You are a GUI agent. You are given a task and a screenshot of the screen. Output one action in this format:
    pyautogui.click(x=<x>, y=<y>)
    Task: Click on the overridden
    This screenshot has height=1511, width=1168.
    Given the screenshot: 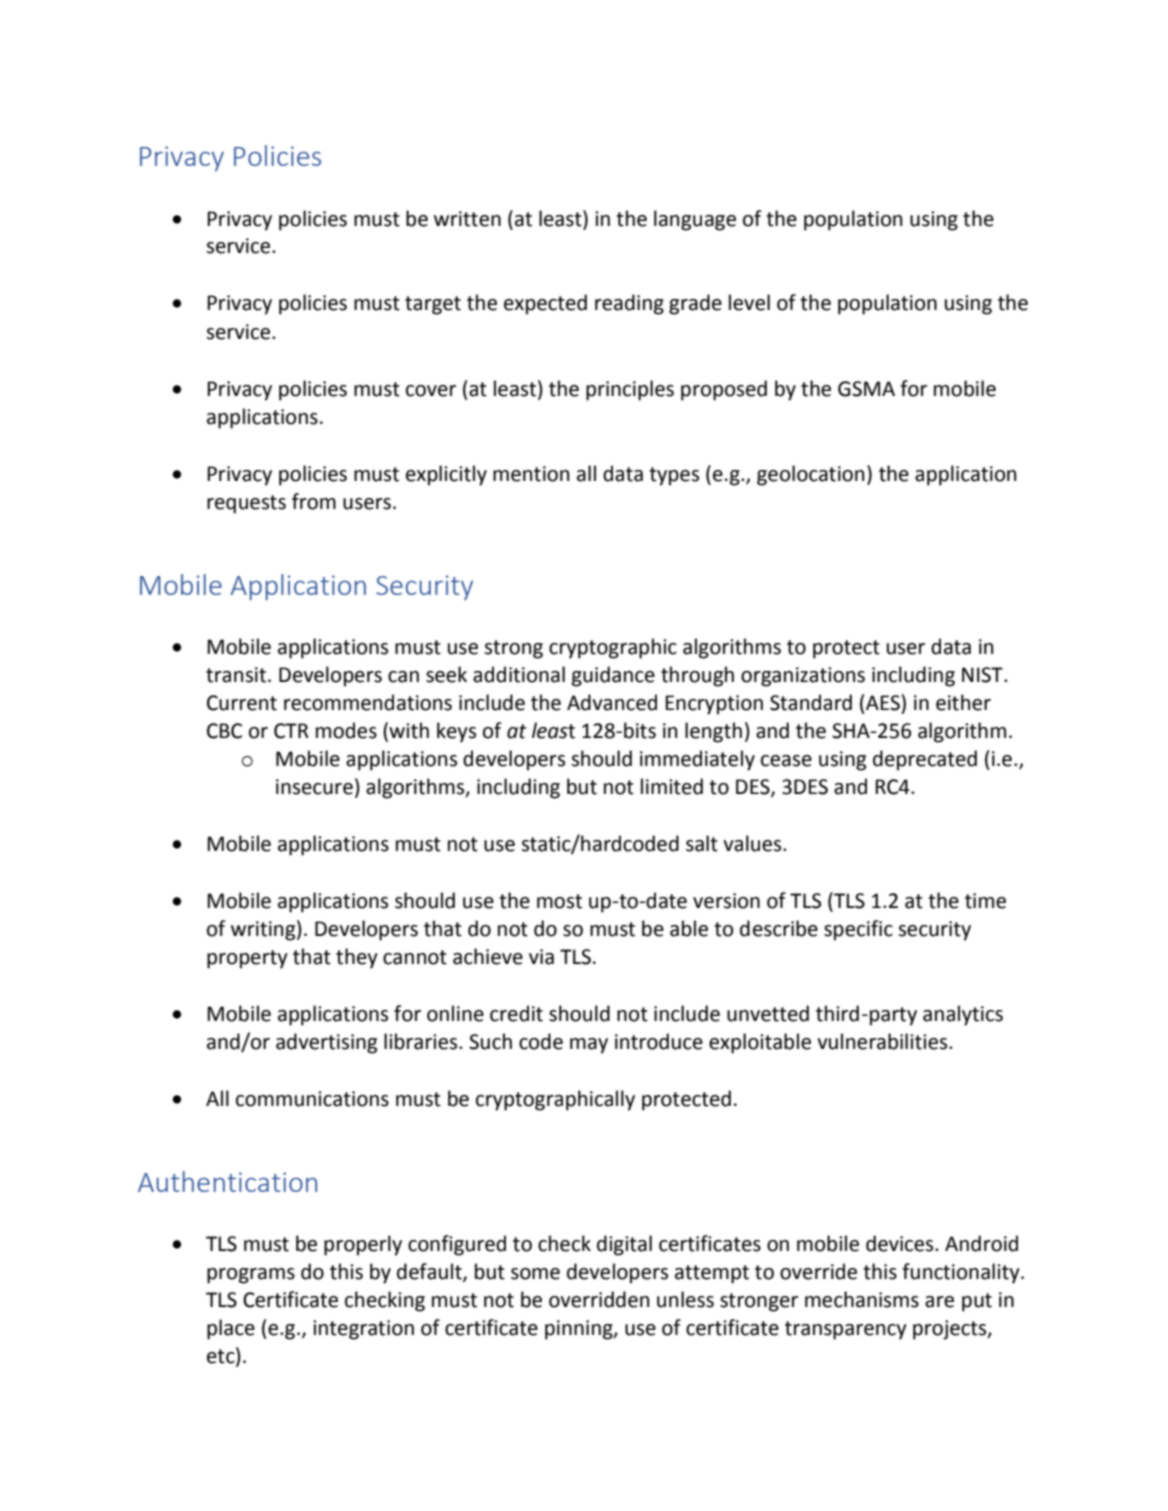 What is the action you would take?
    pyautogui.click(x=599, y=1299)
